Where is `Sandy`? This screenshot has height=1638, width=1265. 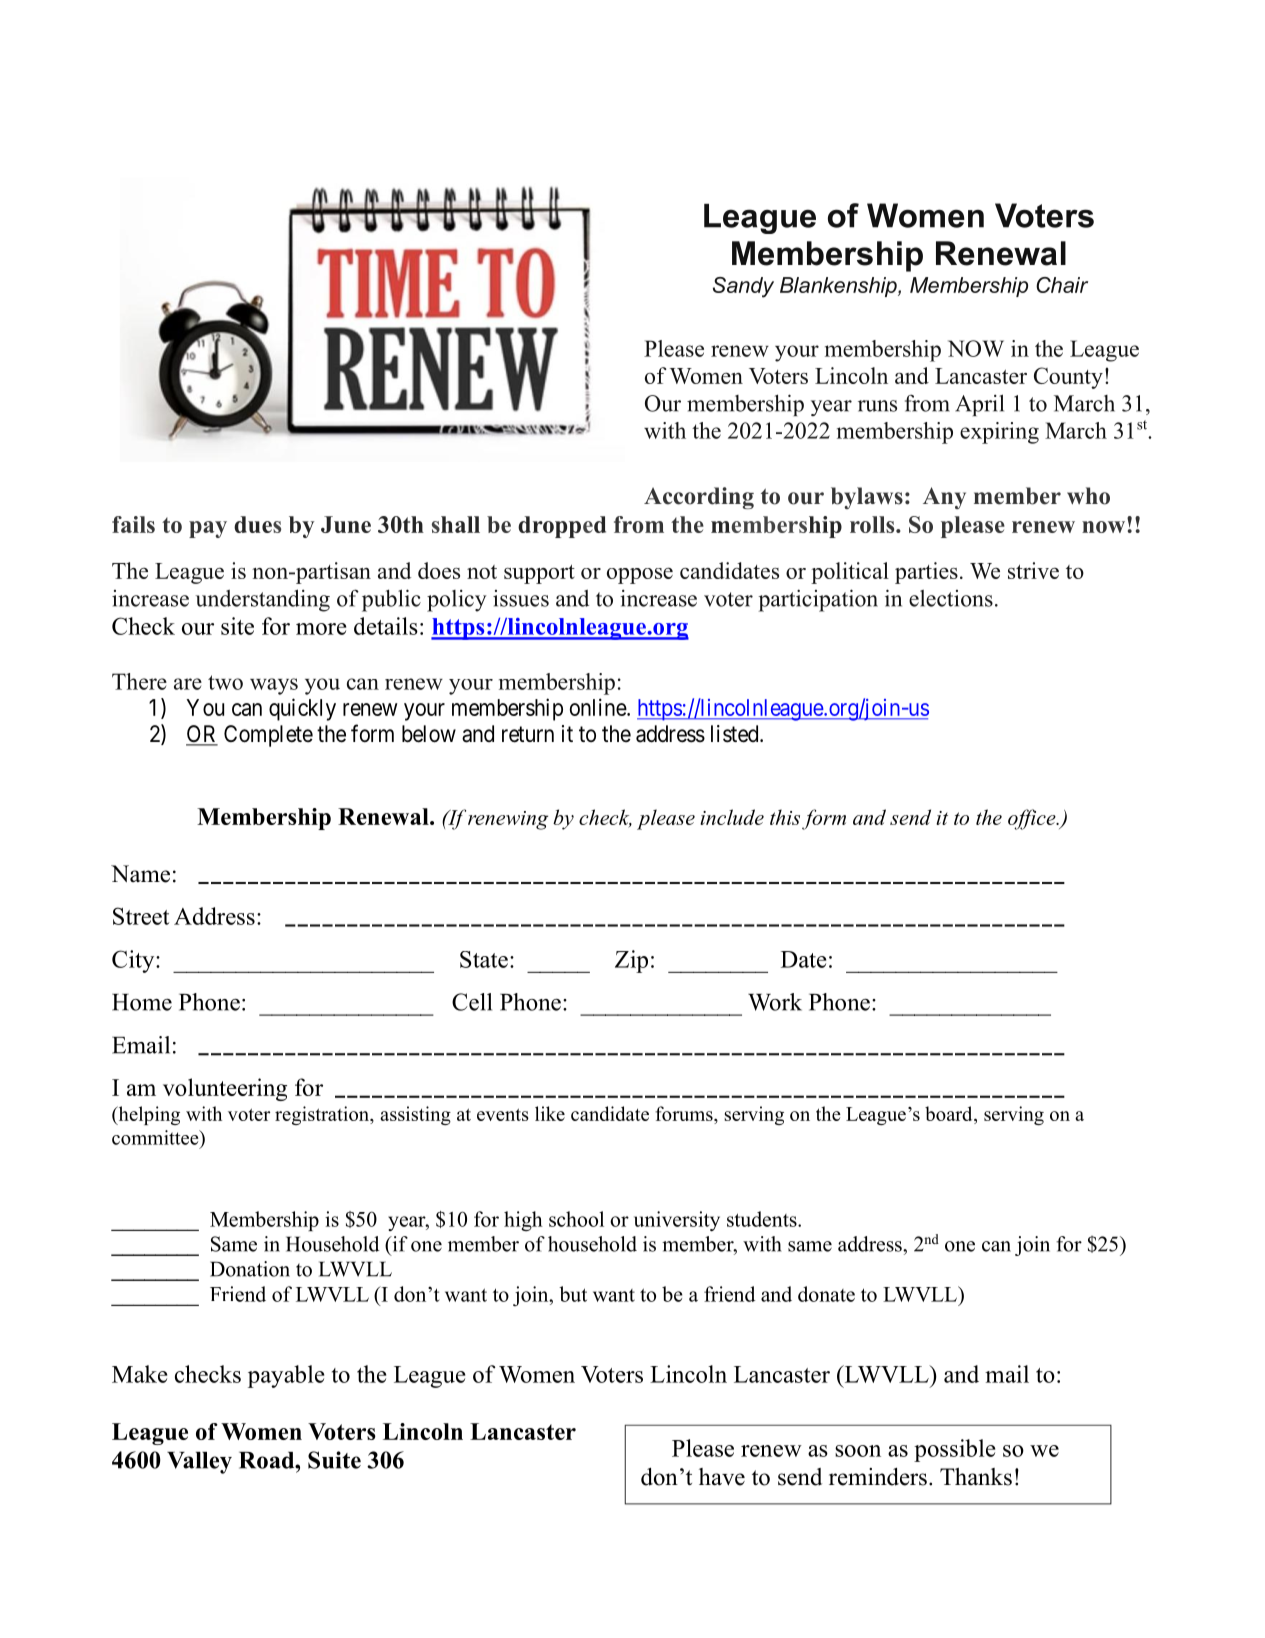
Sandy is located at coordinates (743, 287).
